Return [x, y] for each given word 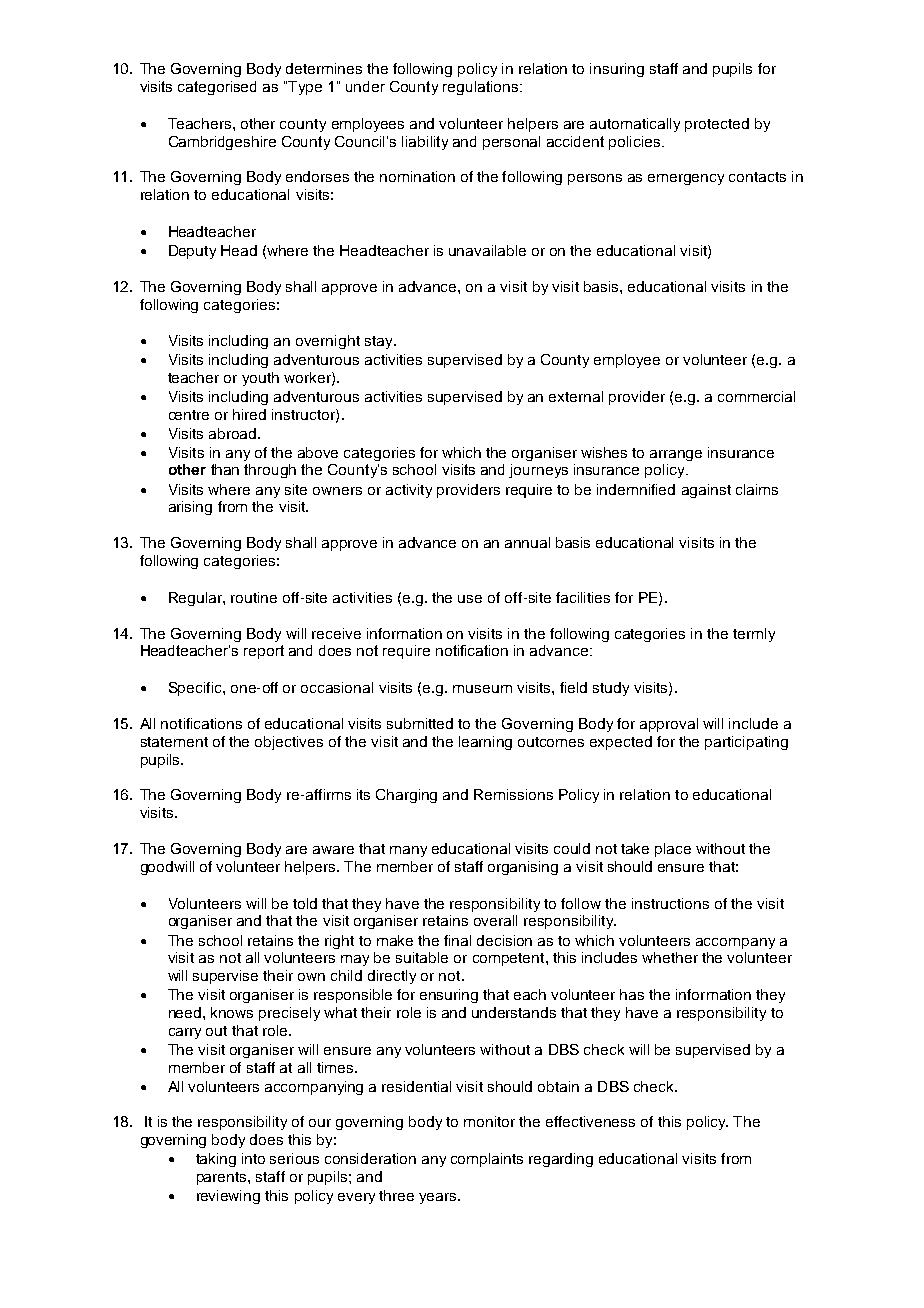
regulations [482, 88]
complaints [487, 1160]
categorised [217, 88]
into [253, 1158]
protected [717, 125]
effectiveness [590, 1121]
